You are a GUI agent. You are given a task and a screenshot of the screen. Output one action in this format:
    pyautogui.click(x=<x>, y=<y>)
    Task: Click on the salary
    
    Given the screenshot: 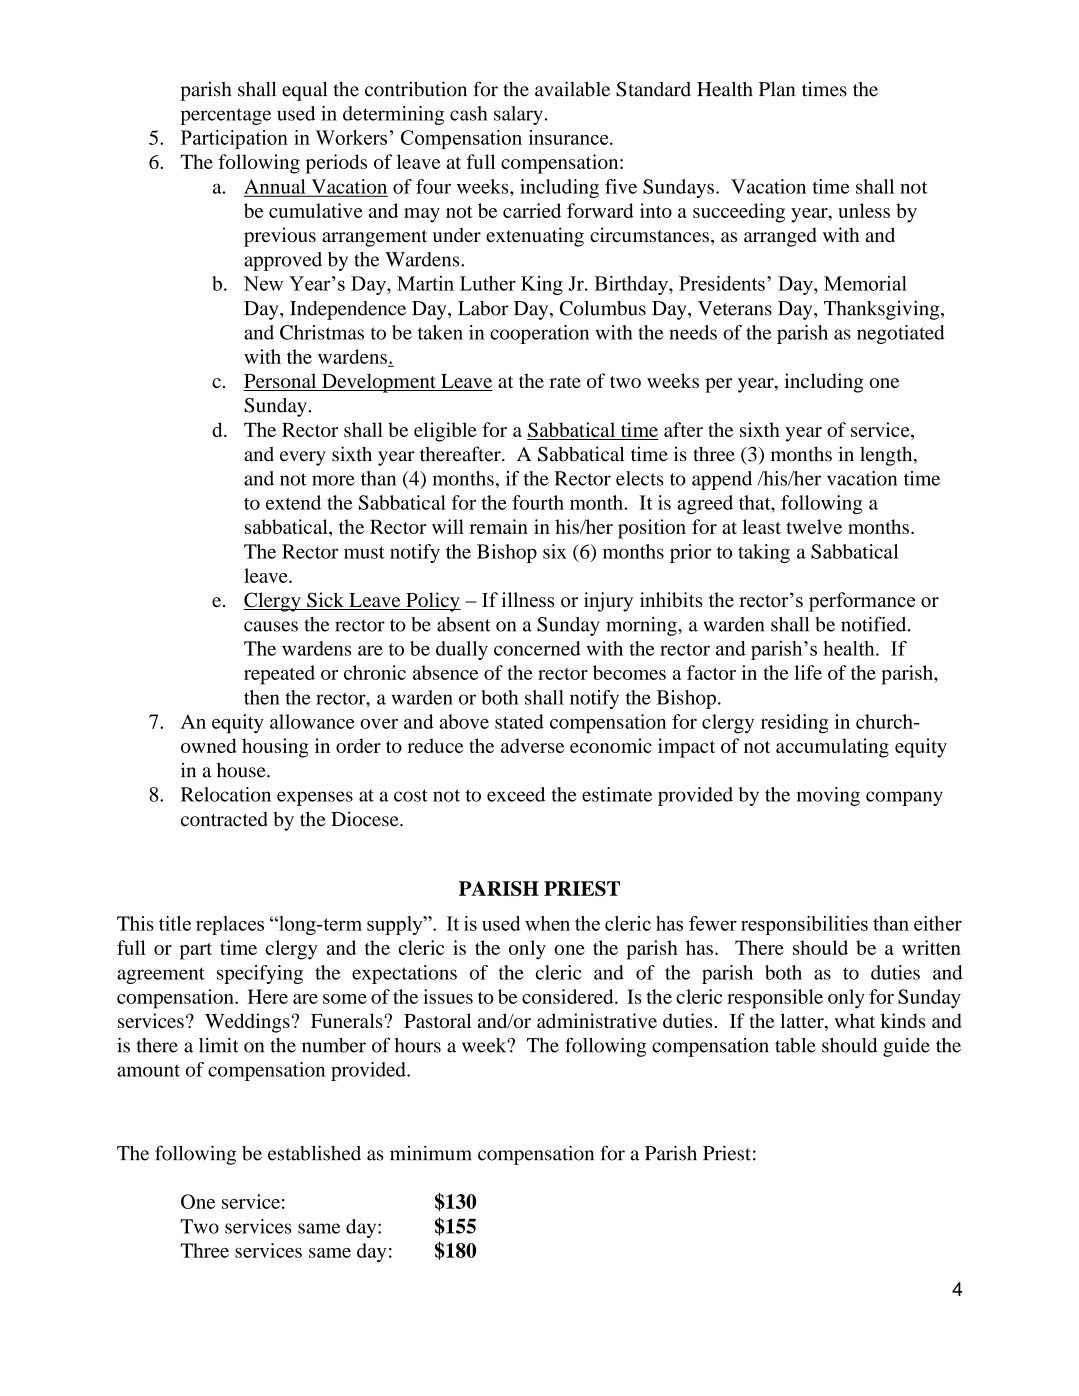 What is the action you would take?
    pyautogui.click(x=518, y=115)
